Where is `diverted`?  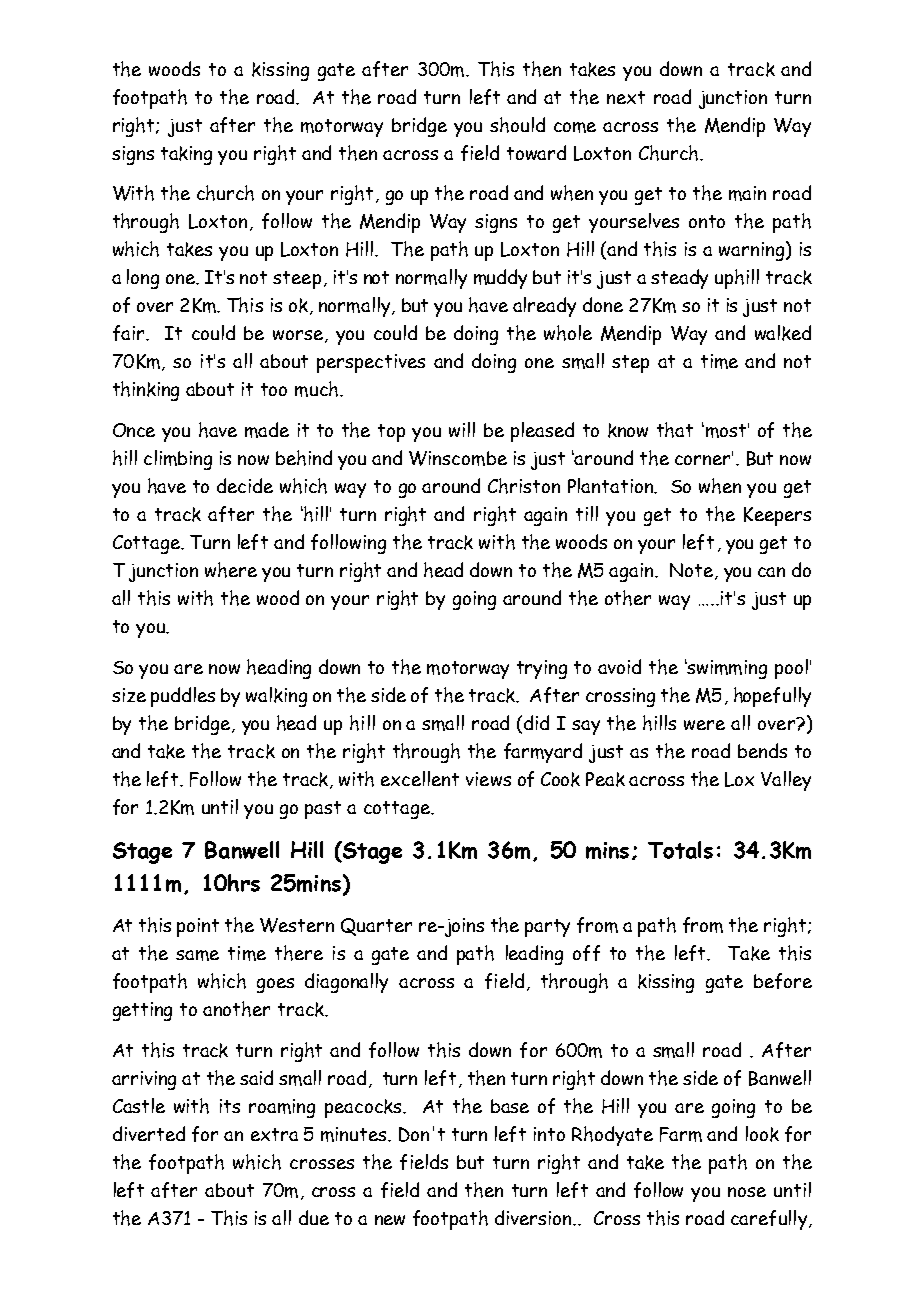 diverted is located at coordinates (149, 1133).
